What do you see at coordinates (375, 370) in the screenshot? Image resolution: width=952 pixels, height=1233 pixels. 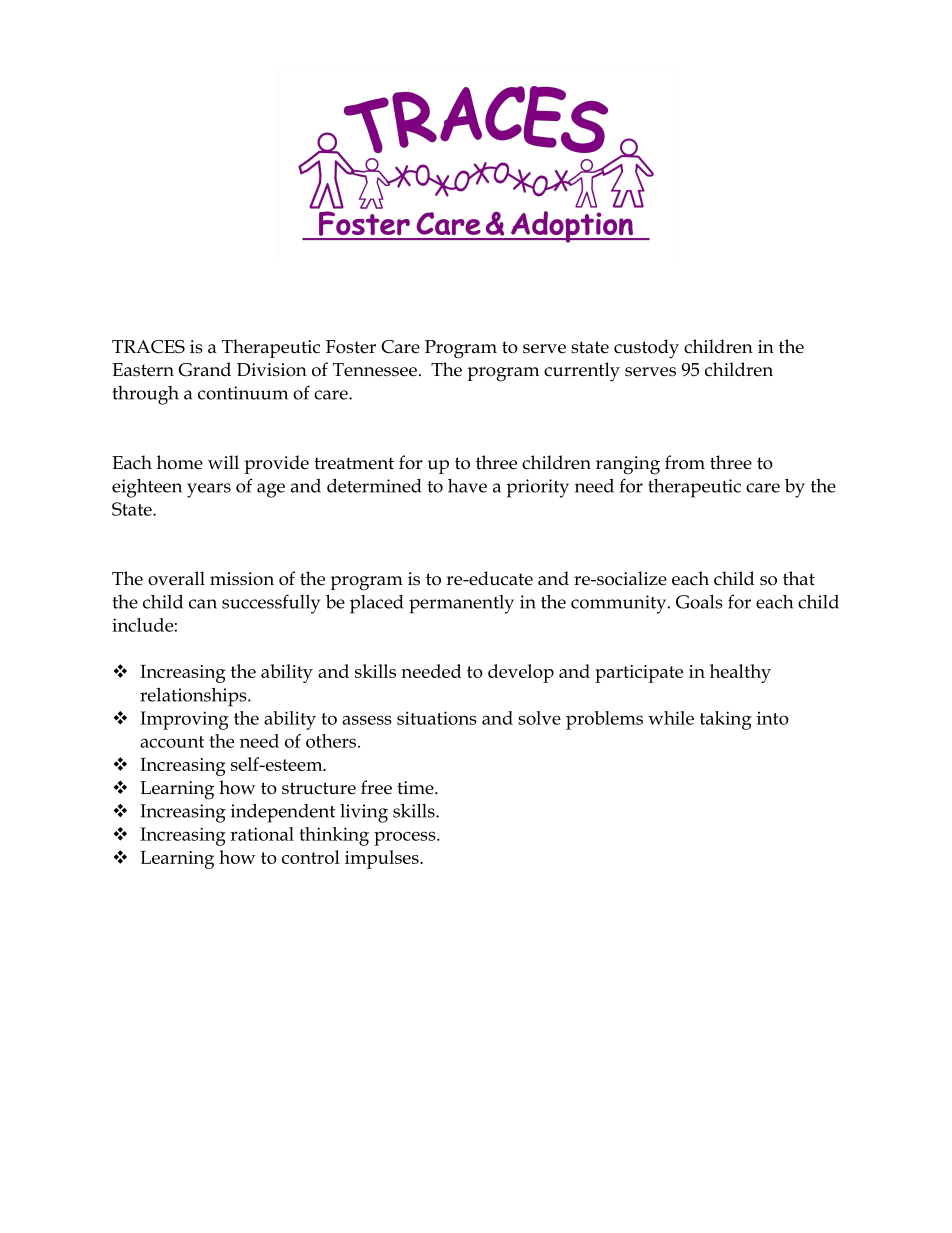 I see `Tennessee` at bounding box center [375, 370].
